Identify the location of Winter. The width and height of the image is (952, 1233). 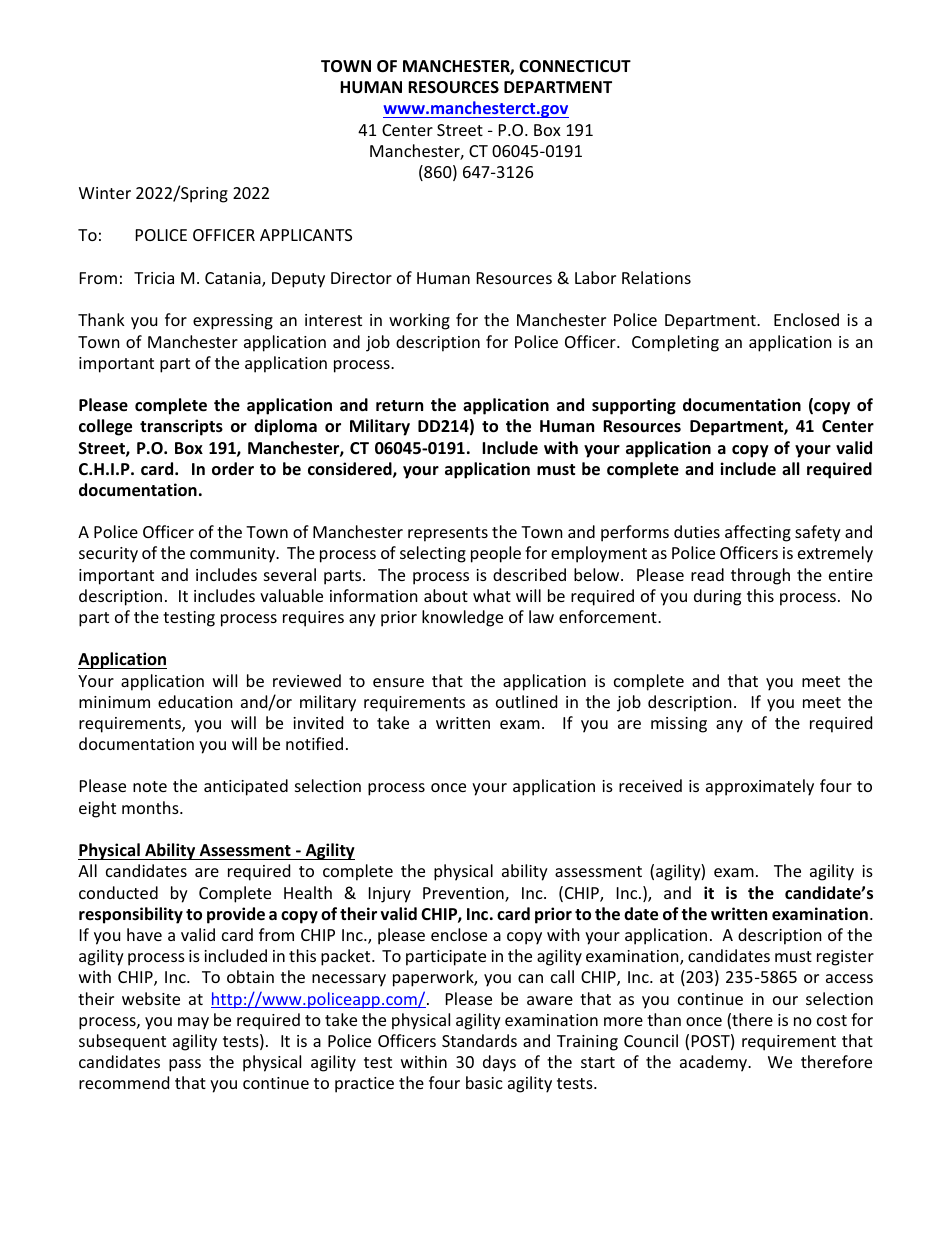
(105, 193).
